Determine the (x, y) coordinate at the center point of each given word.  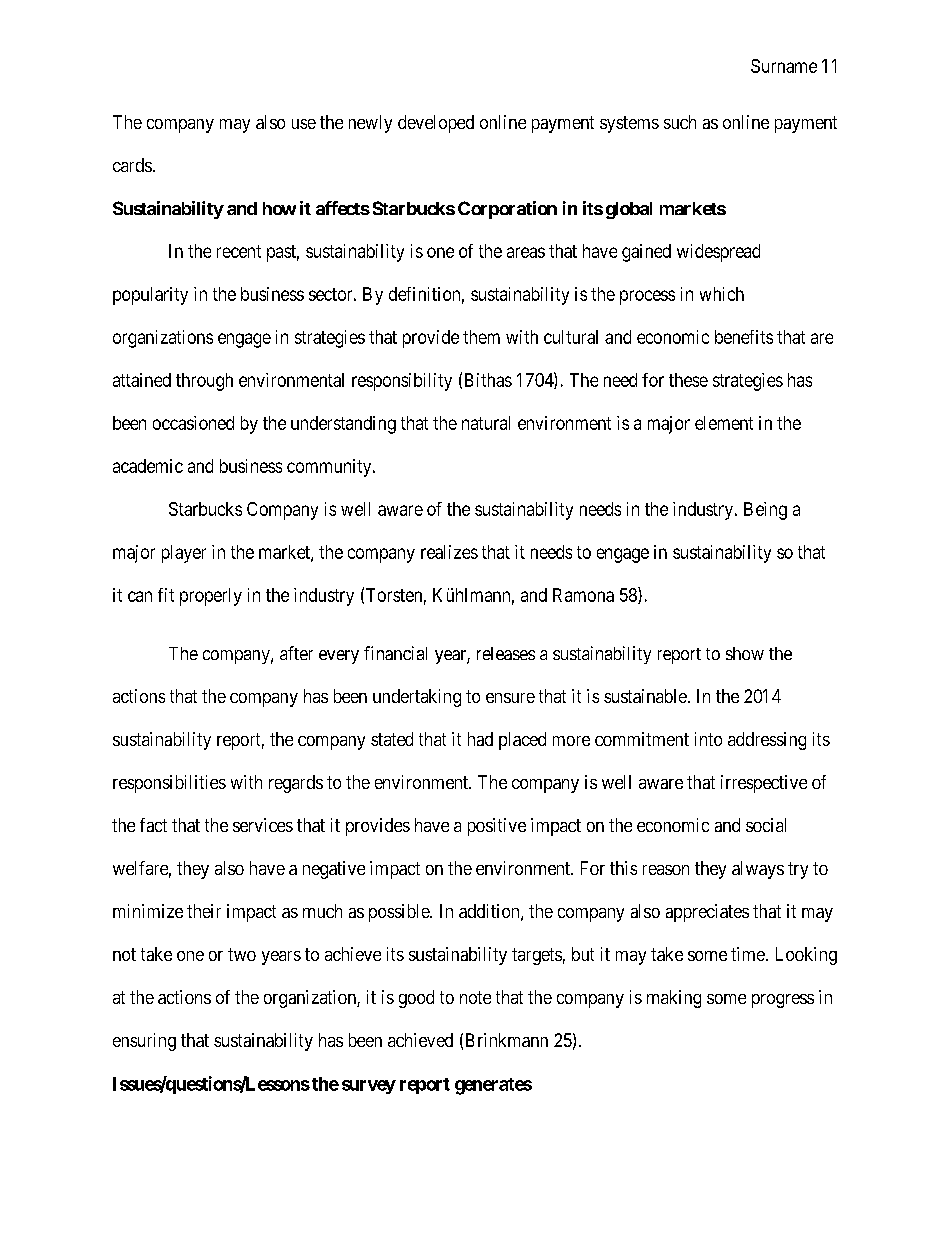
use (304, 124)
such (680, 122)
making (674, 999)
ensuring (144, 1042)
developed (436, 124)
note (475, 997)
